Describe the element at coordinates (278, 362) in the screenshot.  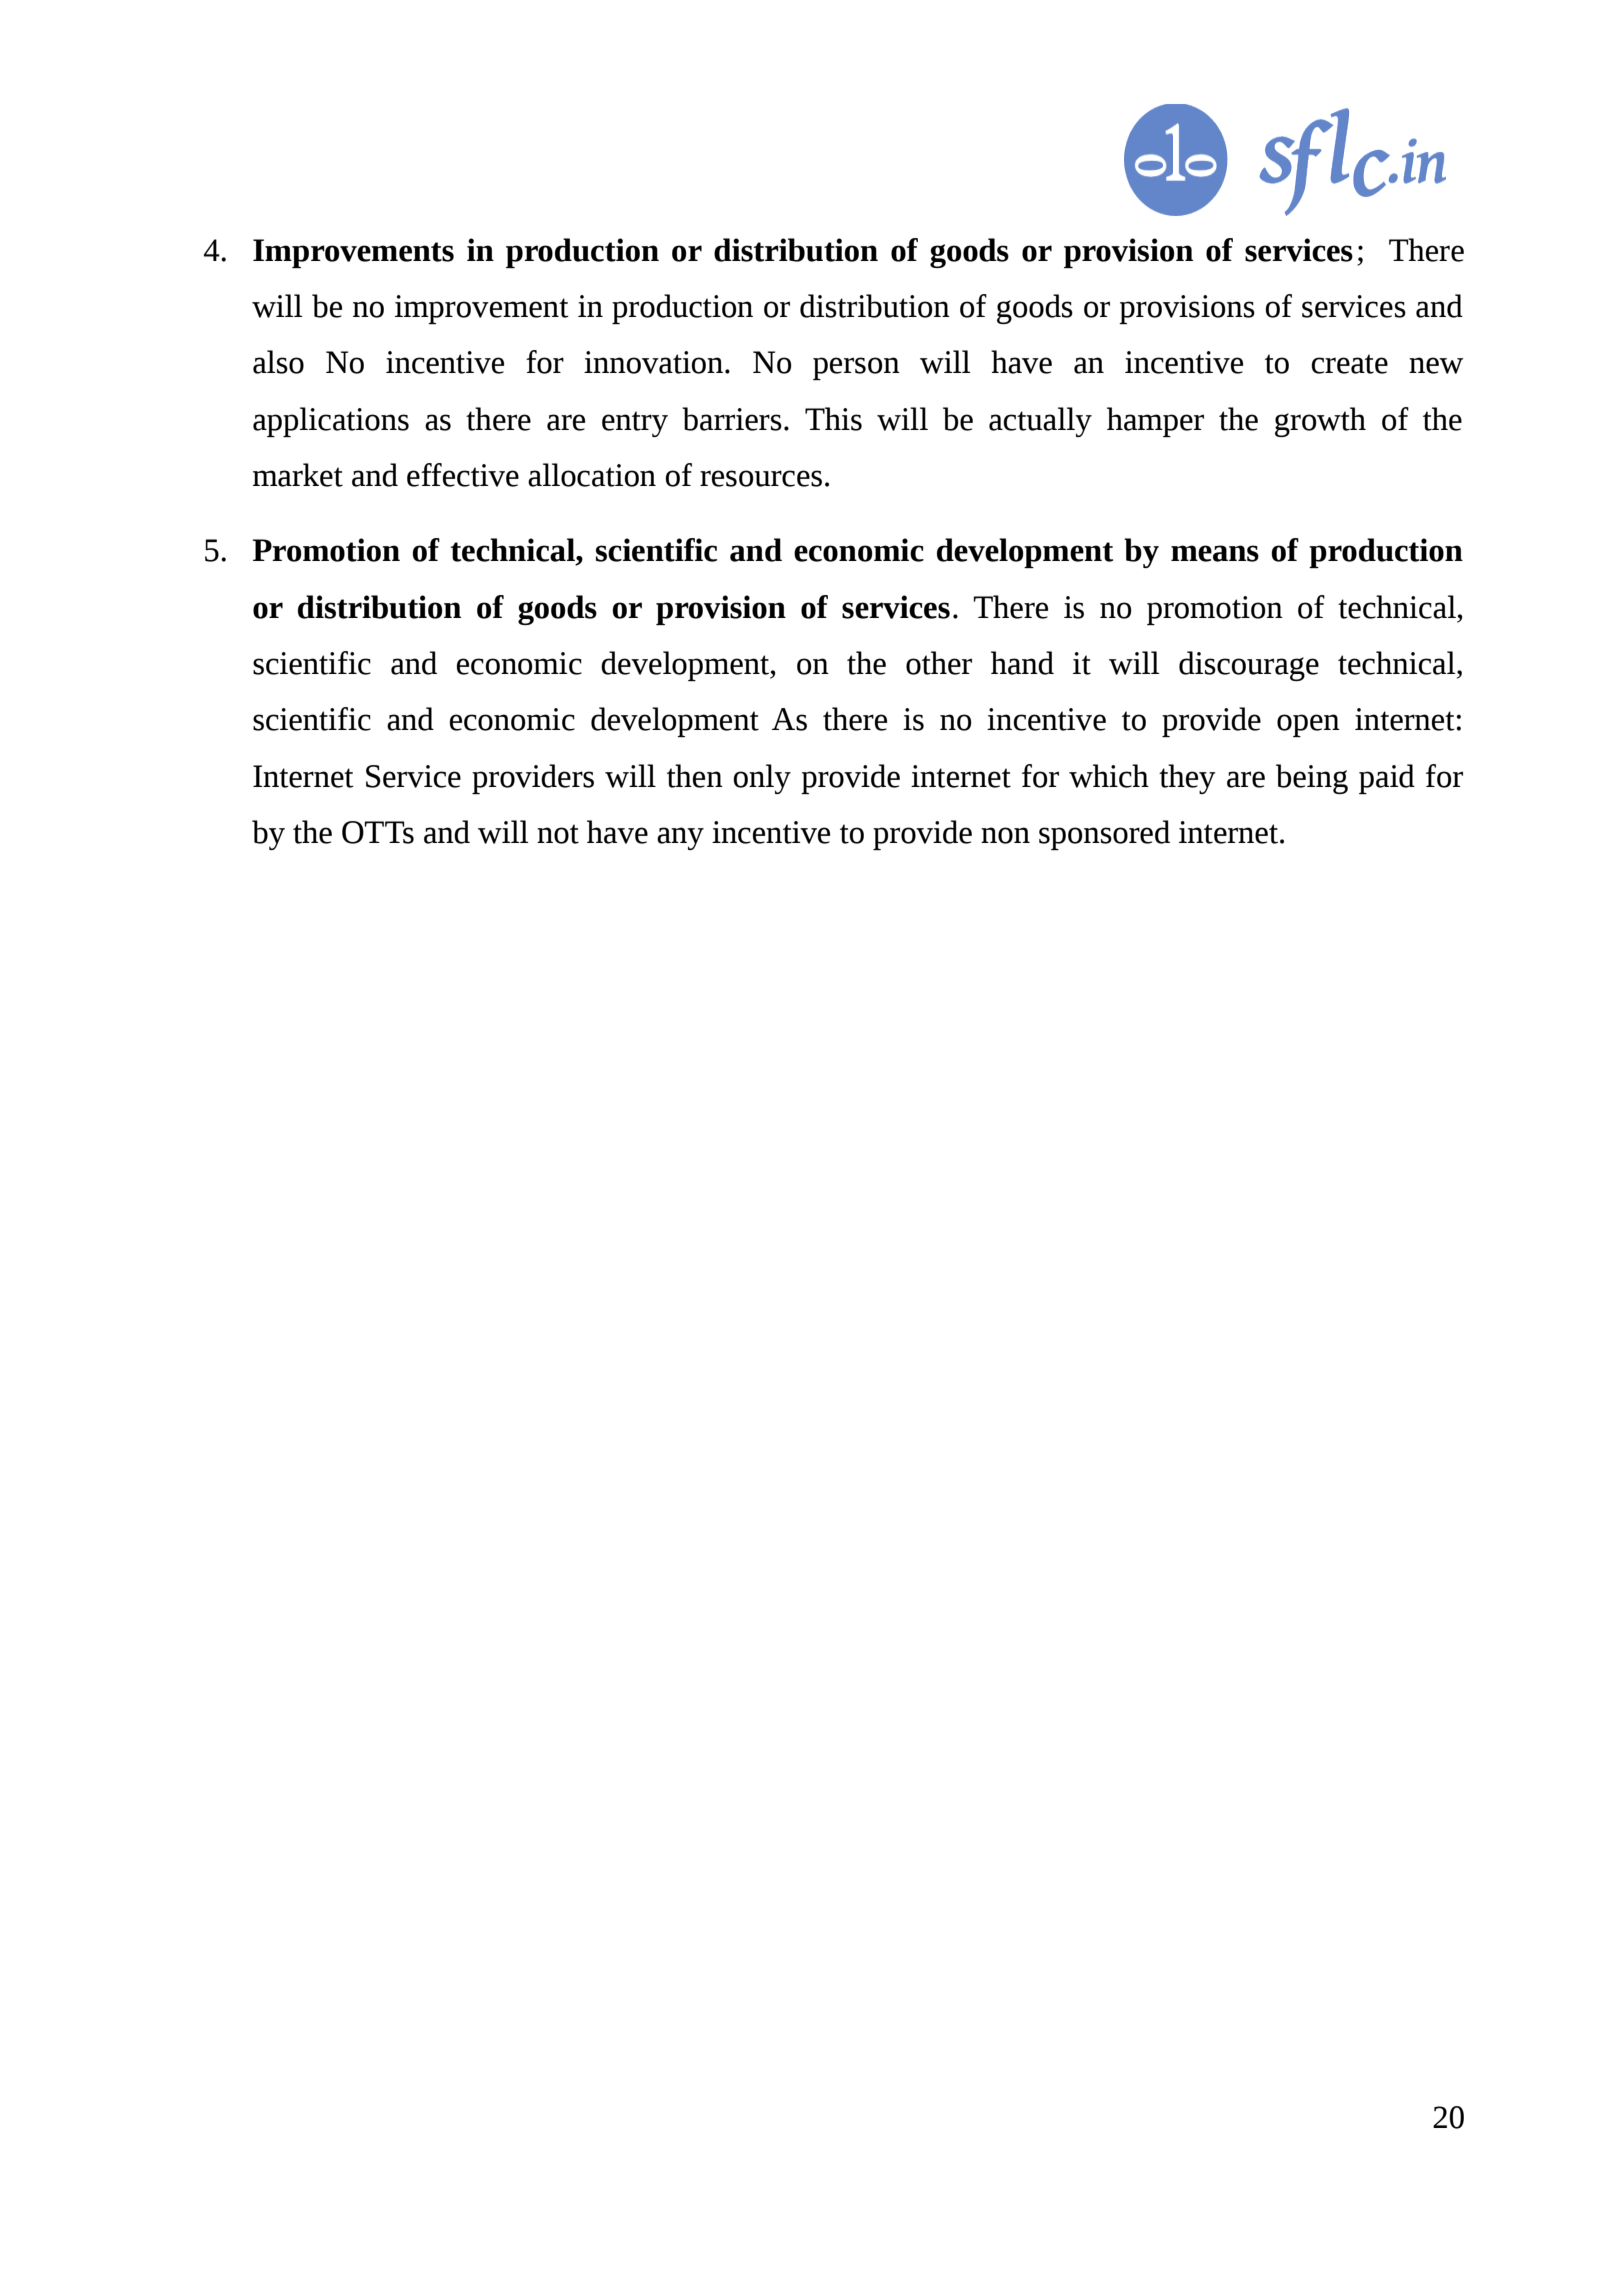
I see `also` at that location.
